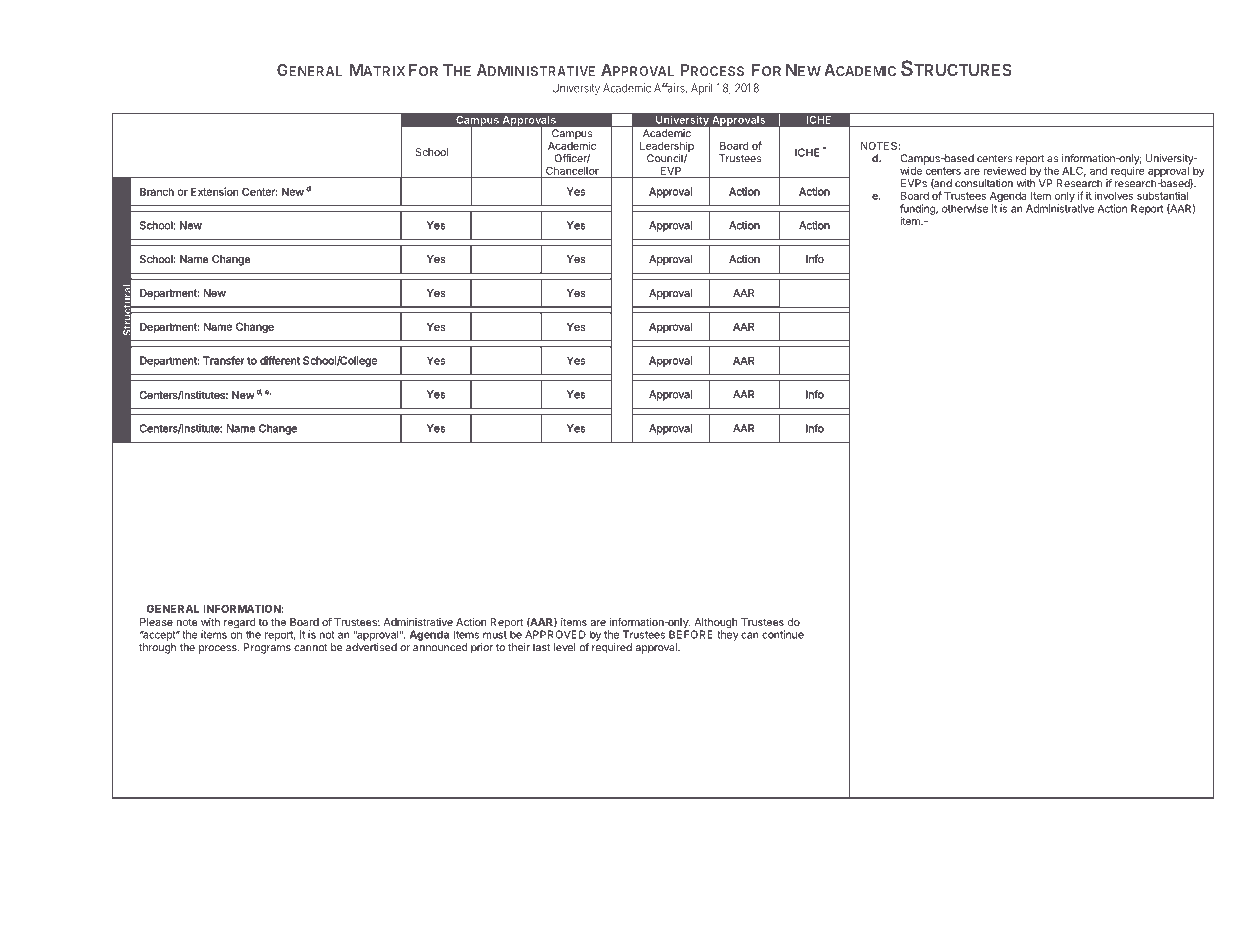  Describe the element at coordinates (214, 191) in the page. I see `Extension` at that location.
